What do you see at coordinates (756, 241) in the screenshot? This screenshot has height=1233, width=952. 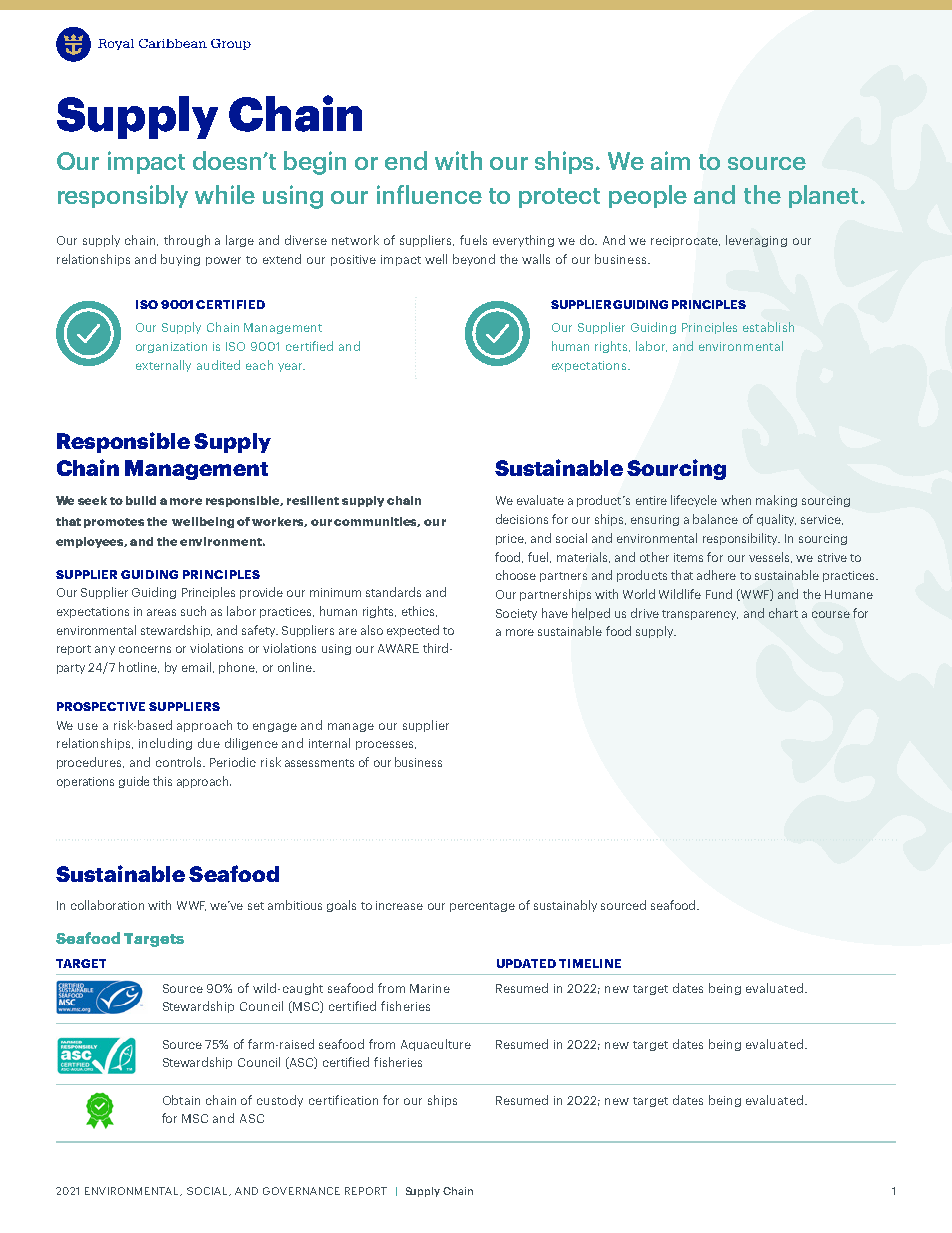 I see `leveraging` at bounding box center [756, 241].
